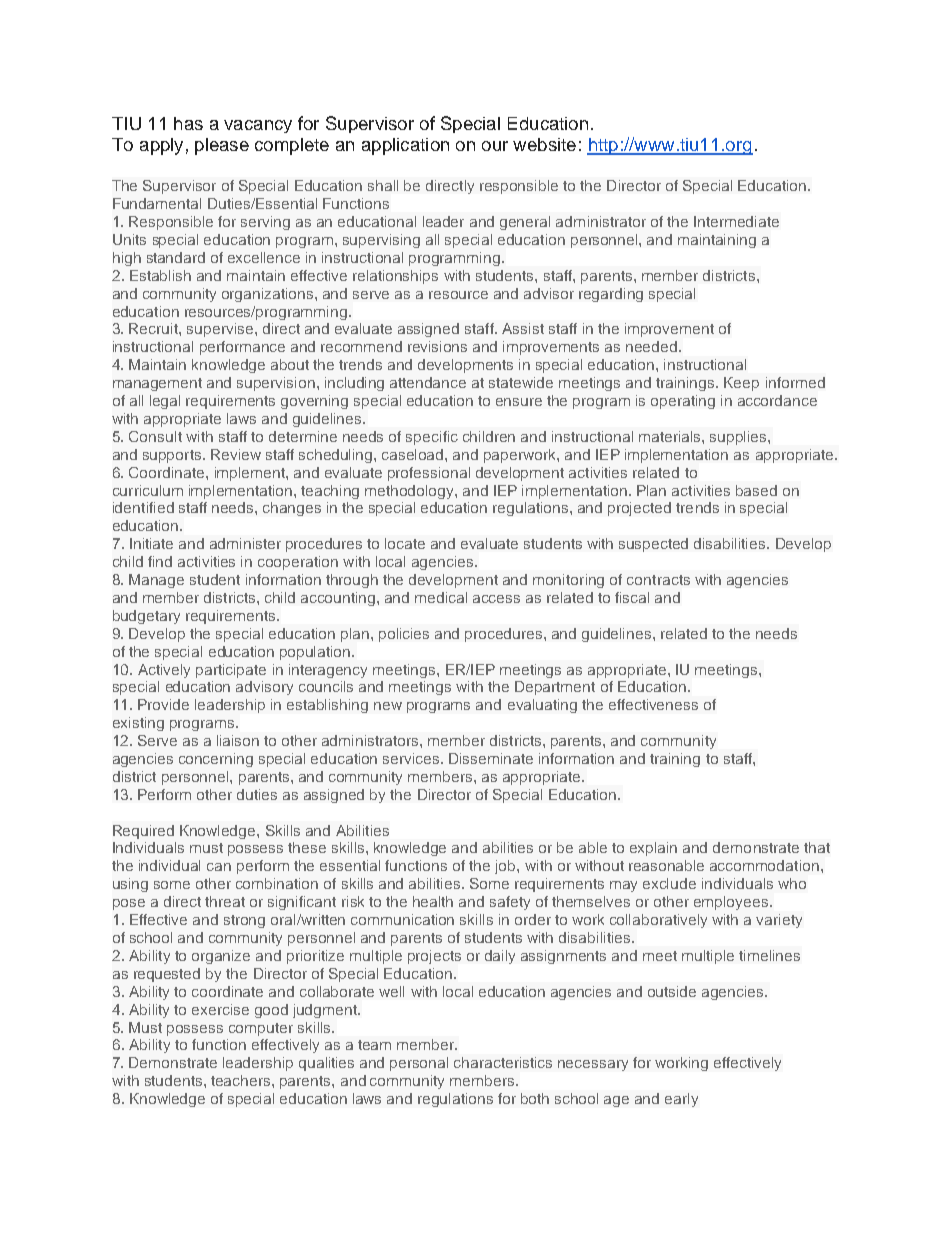 This page has height=1233, width=952. Describe the element at coordinates (242, 1080) in the page. I see `teachers` at that location.
